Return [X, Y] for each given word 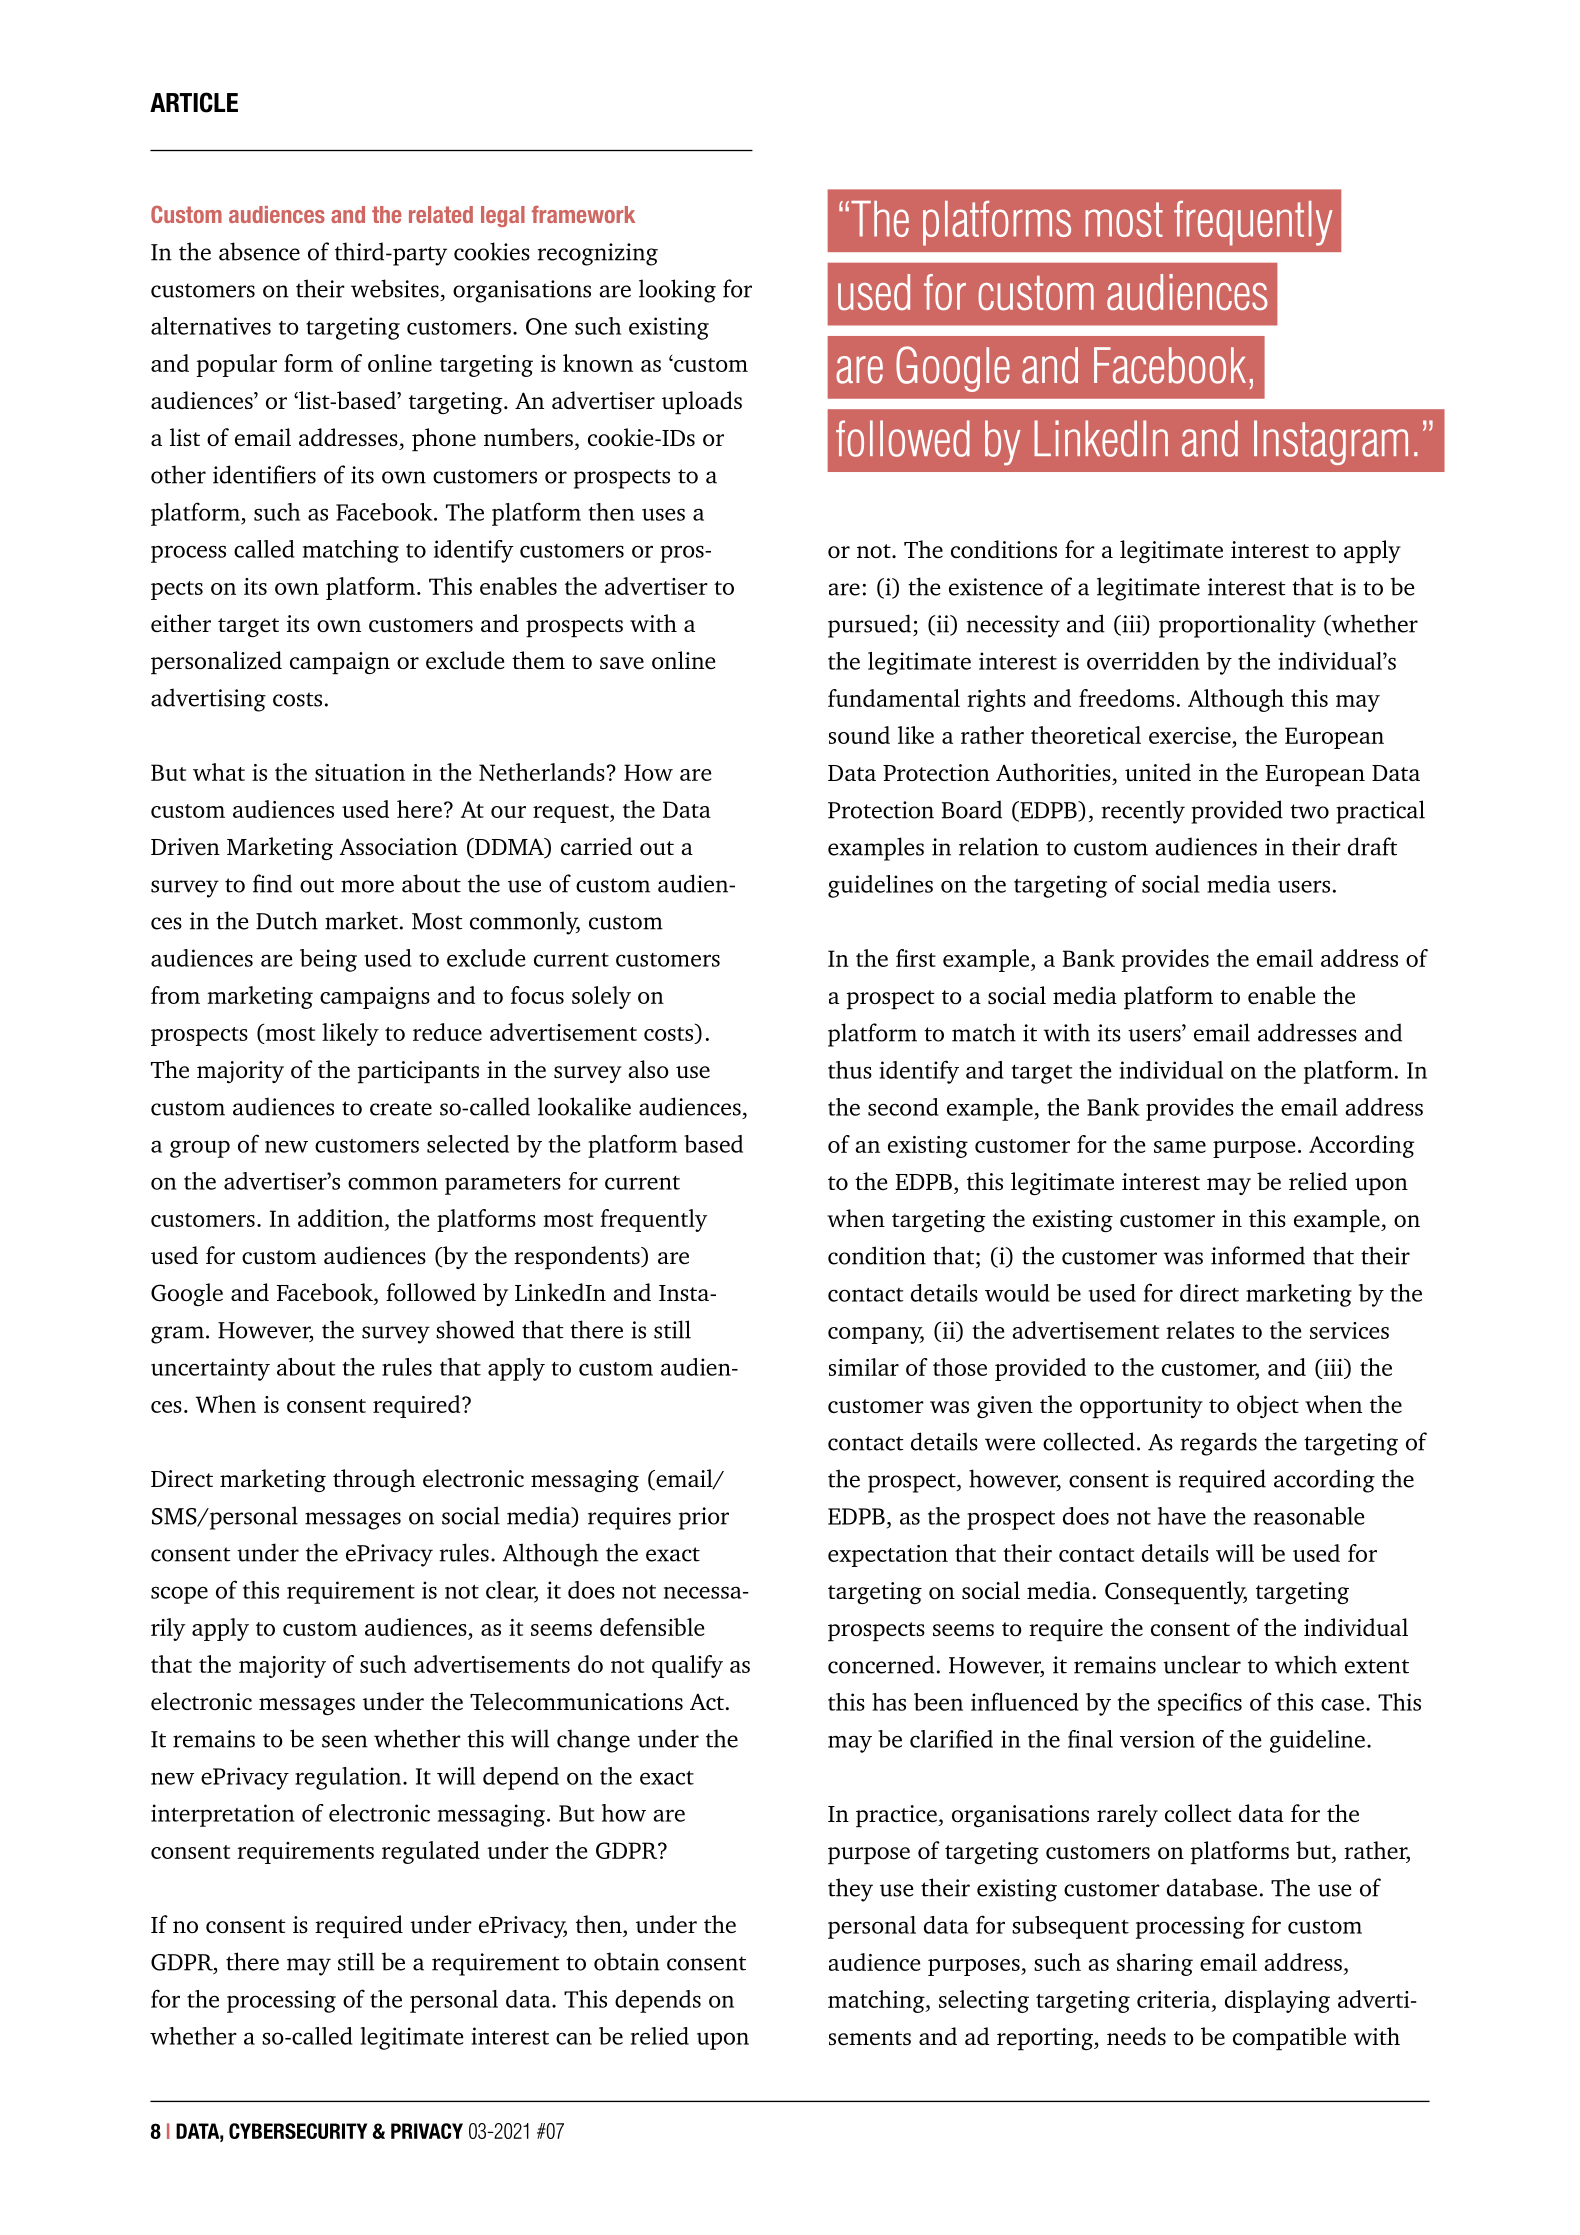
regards [1219, 1444]
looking [677, 291]
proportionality [1237, 626]
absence [259, 251]
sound [859, 735]
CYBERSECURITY [298, 2131]
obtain [627, 1961]
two [1309, 811]
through [374, 1480]
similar [864, 1367]
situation [360, 772]
